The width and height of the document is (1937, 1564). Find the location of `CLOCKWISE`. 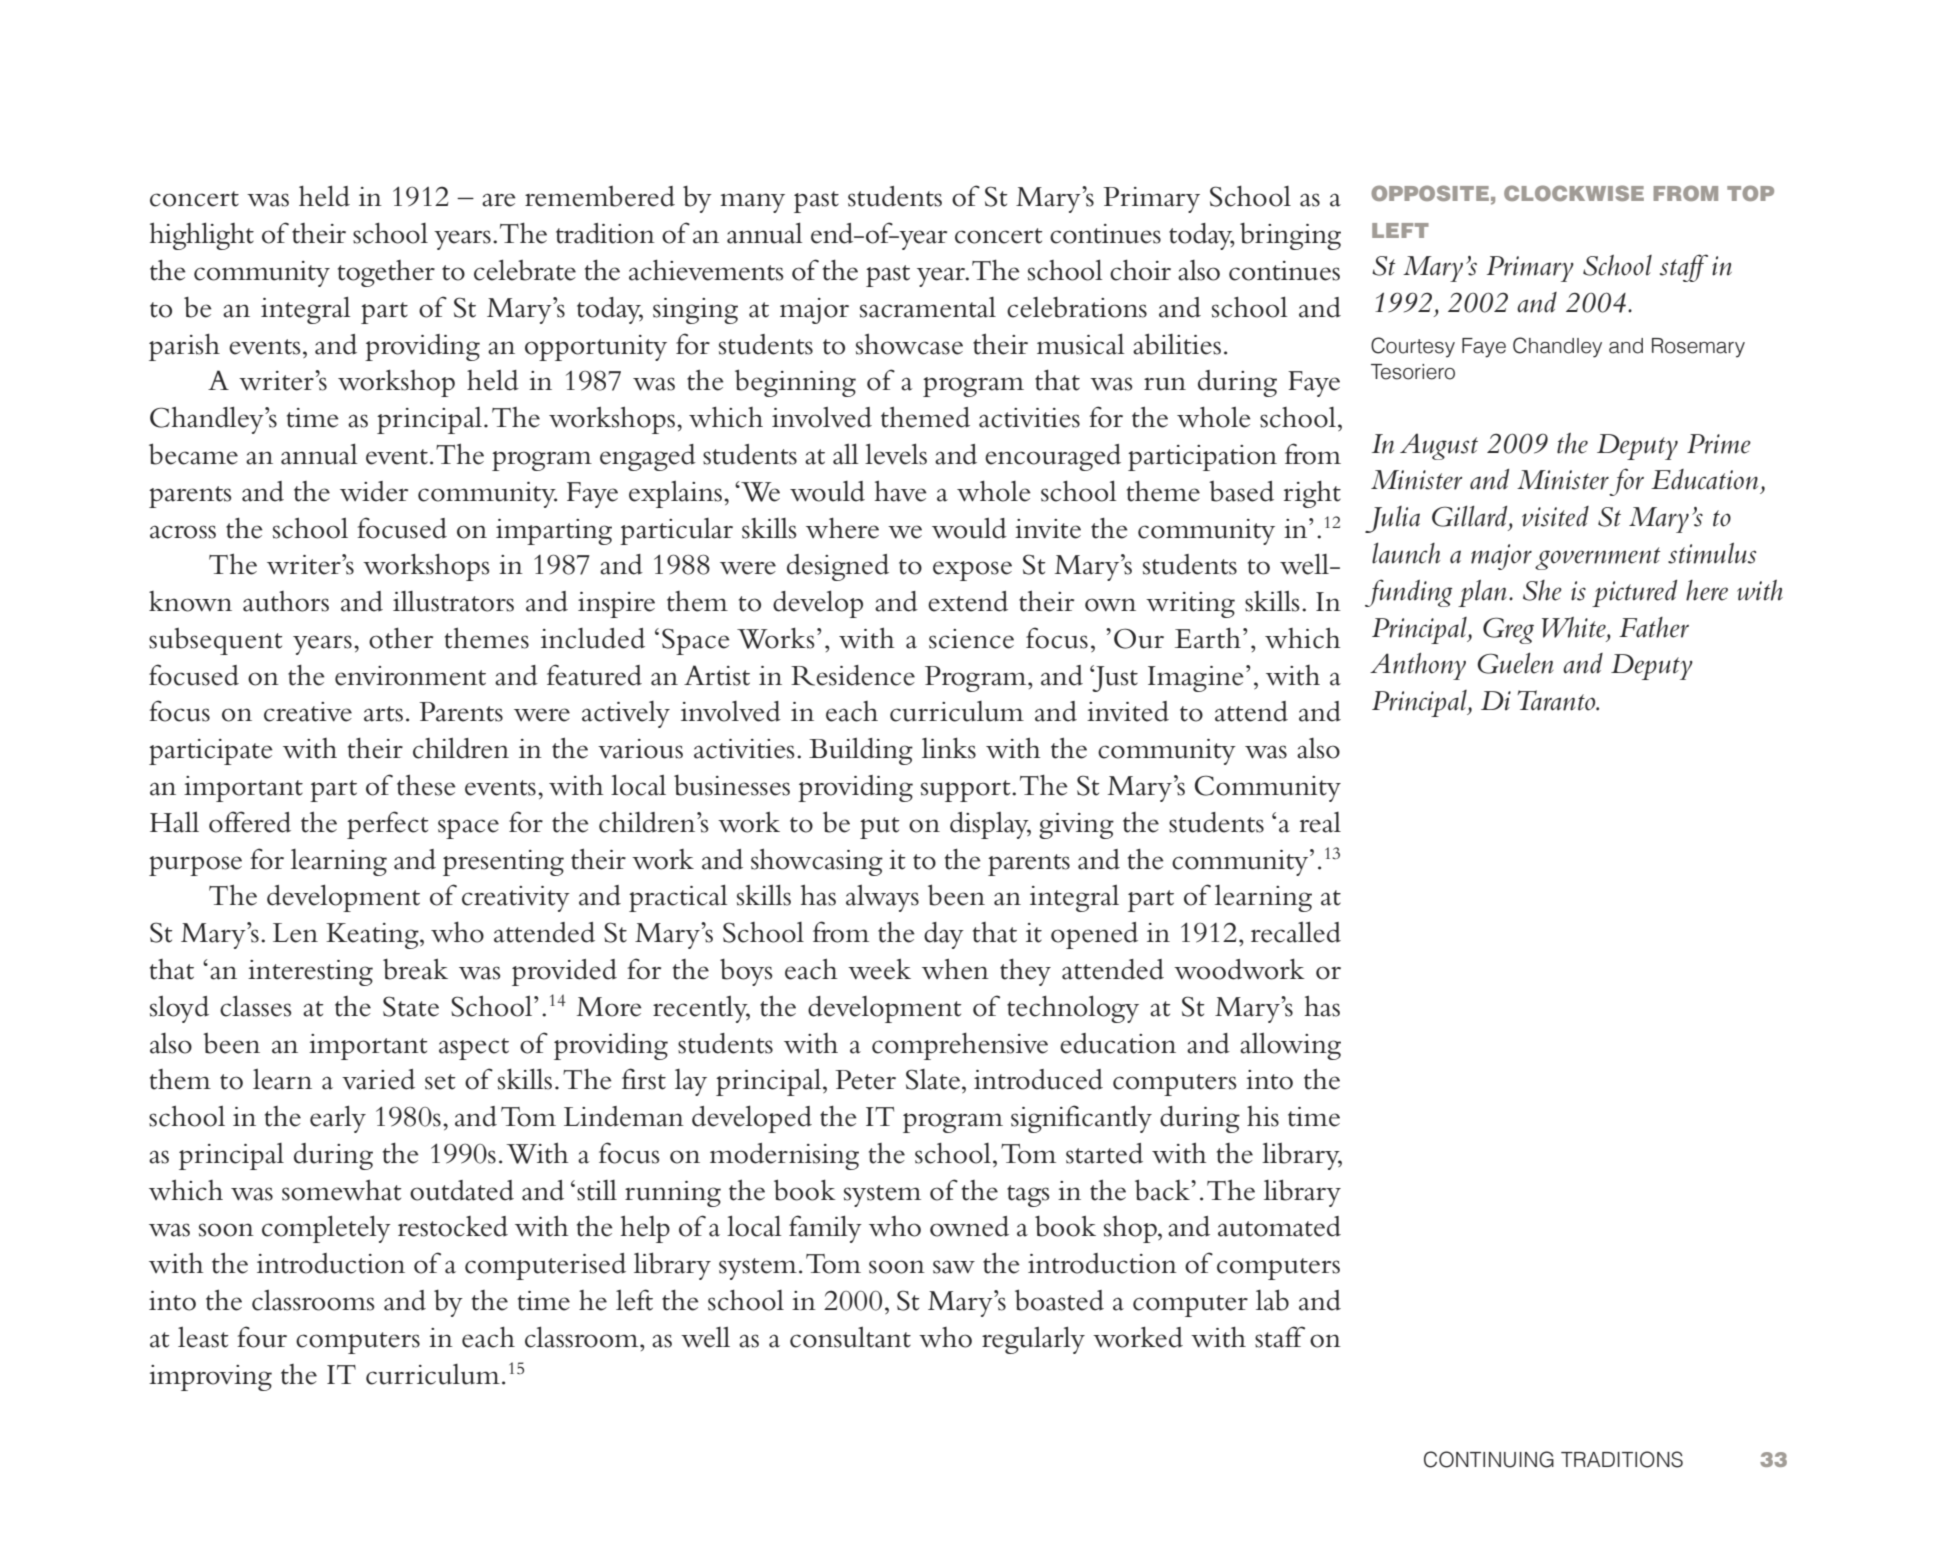

CLOCKWISE is located at coordinates (1574, 193).
